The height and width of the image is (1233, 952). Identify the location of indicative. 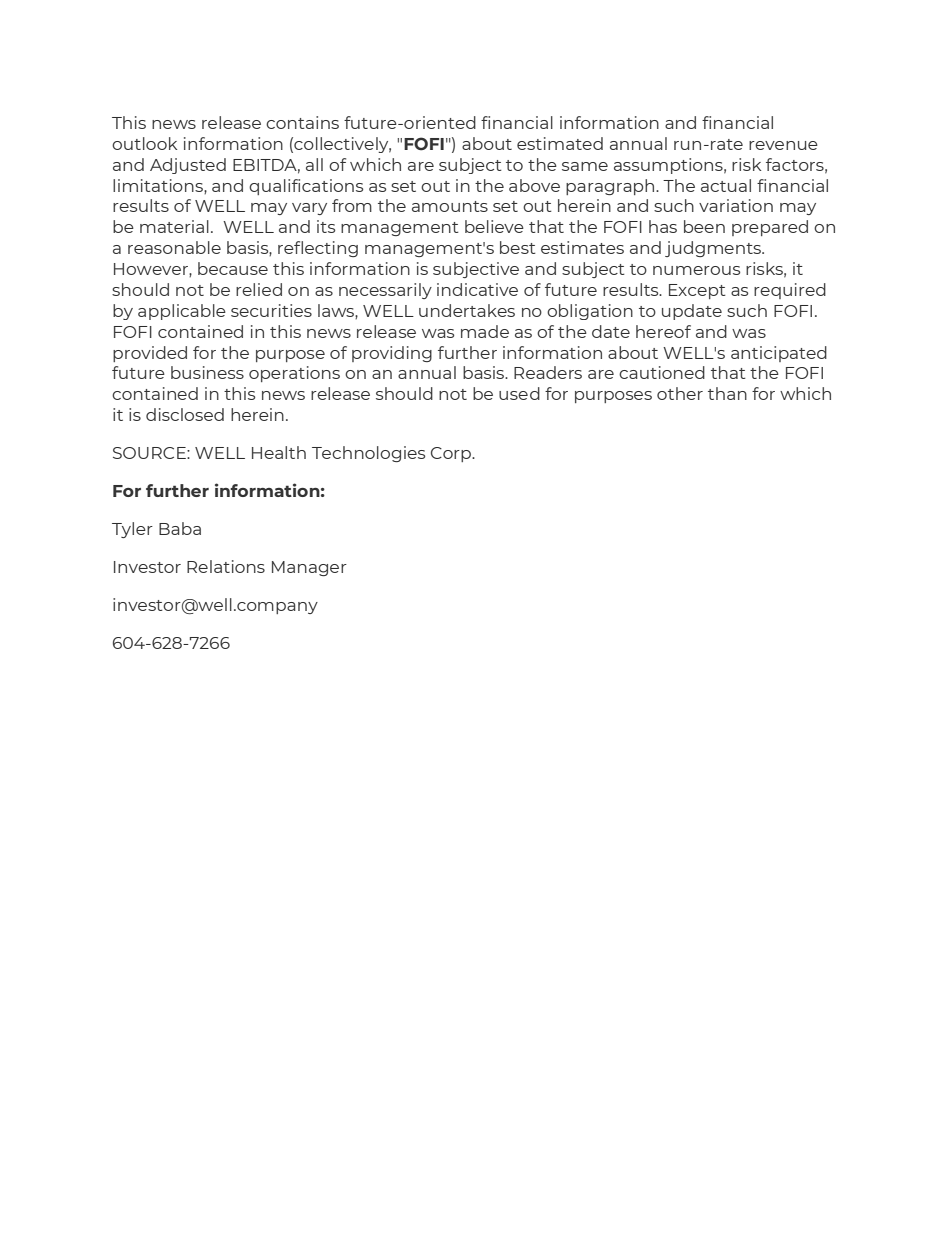
(477, 289).
